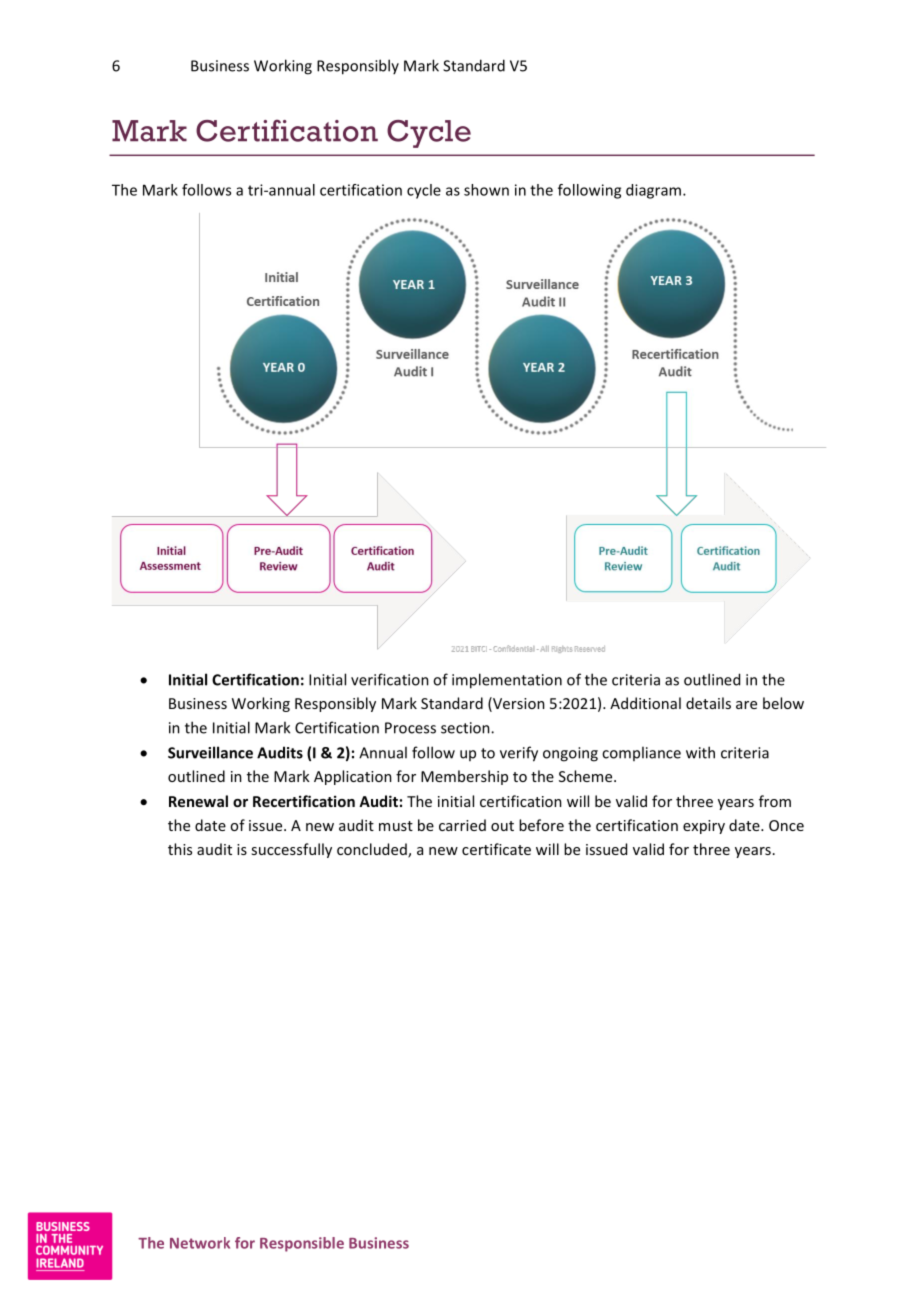  What do you see at coordinates (486, 190) in the document?
I see `shown` at bounding box center [486, 190].
